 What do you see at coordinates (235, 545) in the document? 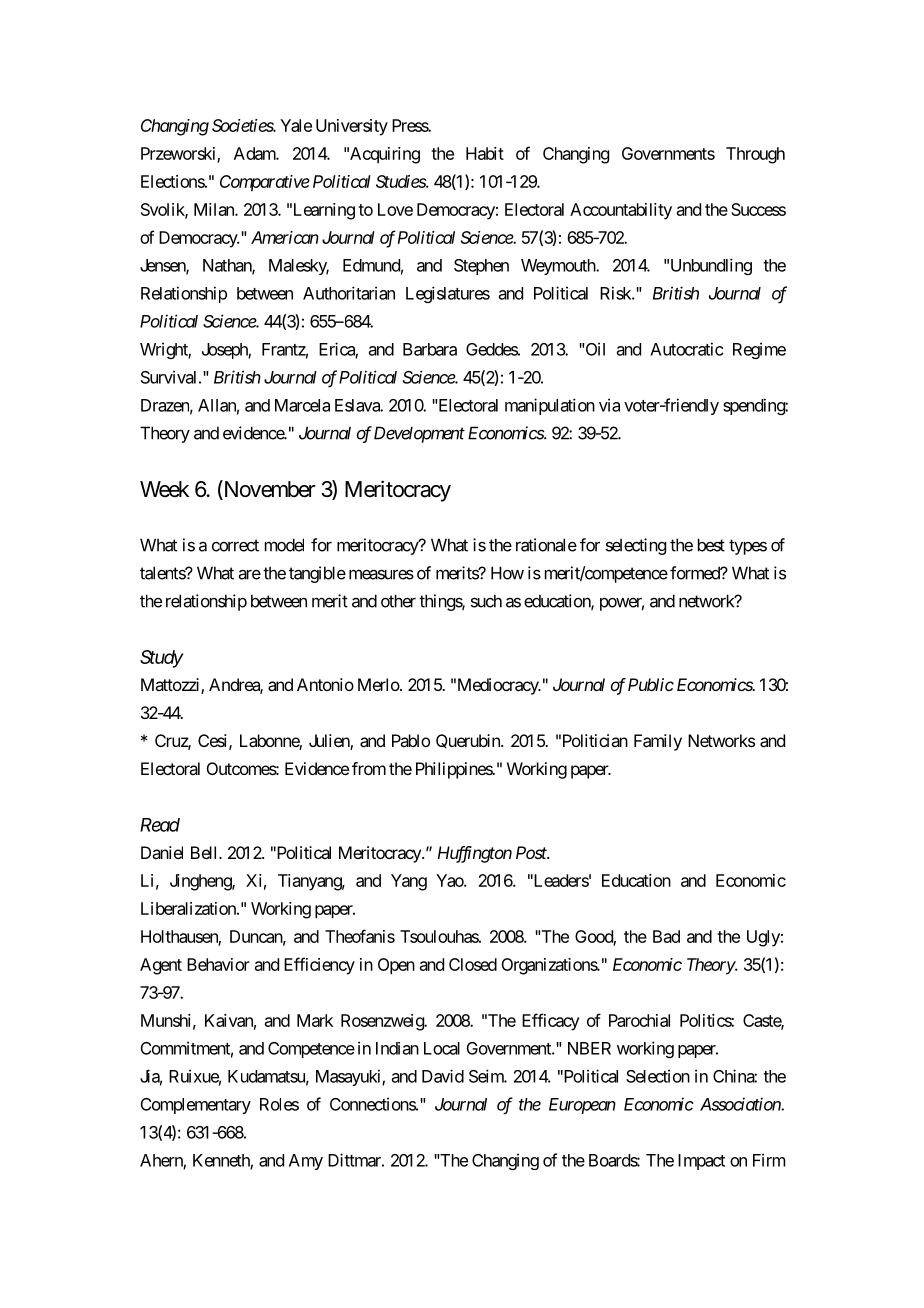
I see `correct` at bounding box center [235, 545].
